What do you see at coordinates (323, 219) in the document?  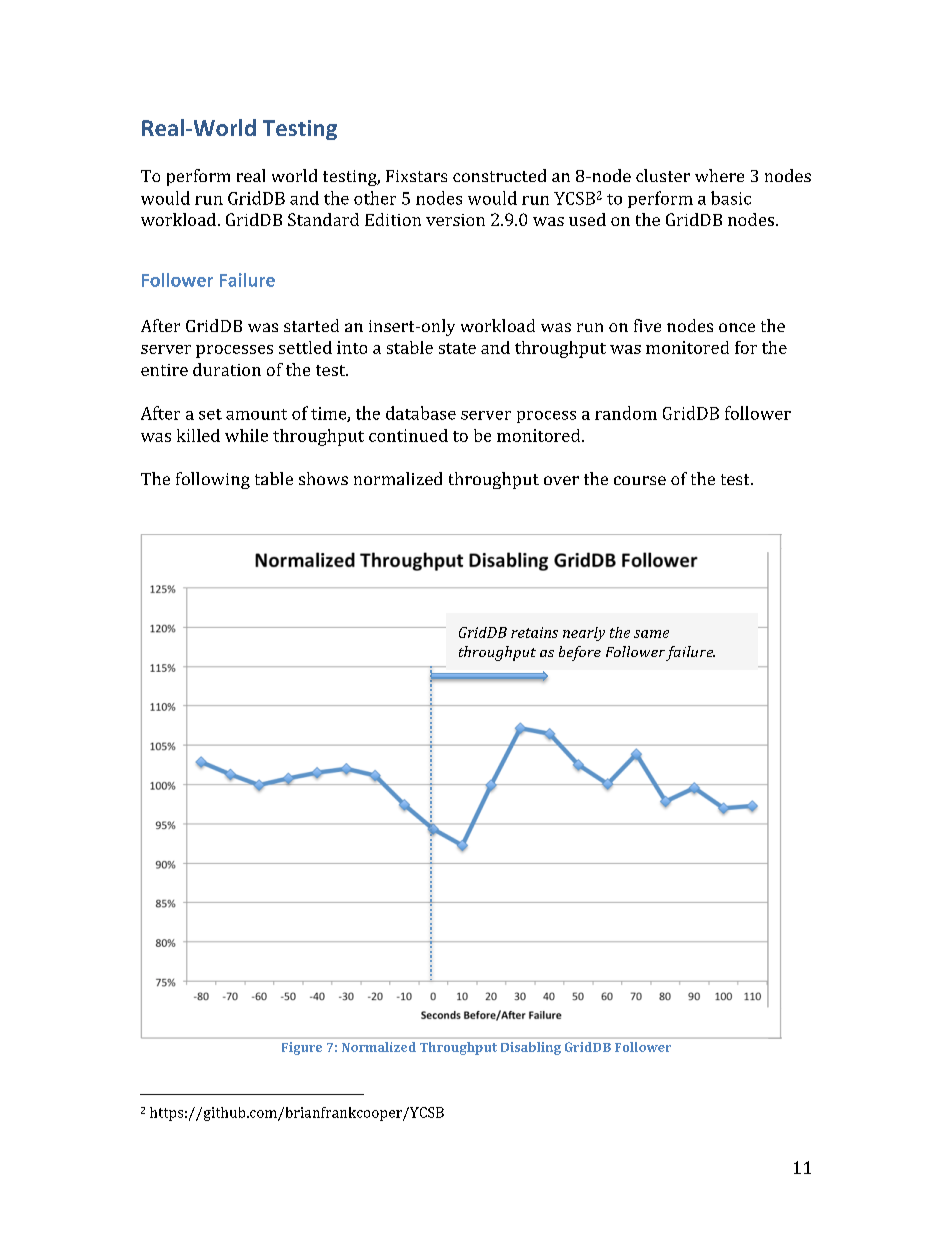 I see `Standard` at bounding box center [323, 219].
